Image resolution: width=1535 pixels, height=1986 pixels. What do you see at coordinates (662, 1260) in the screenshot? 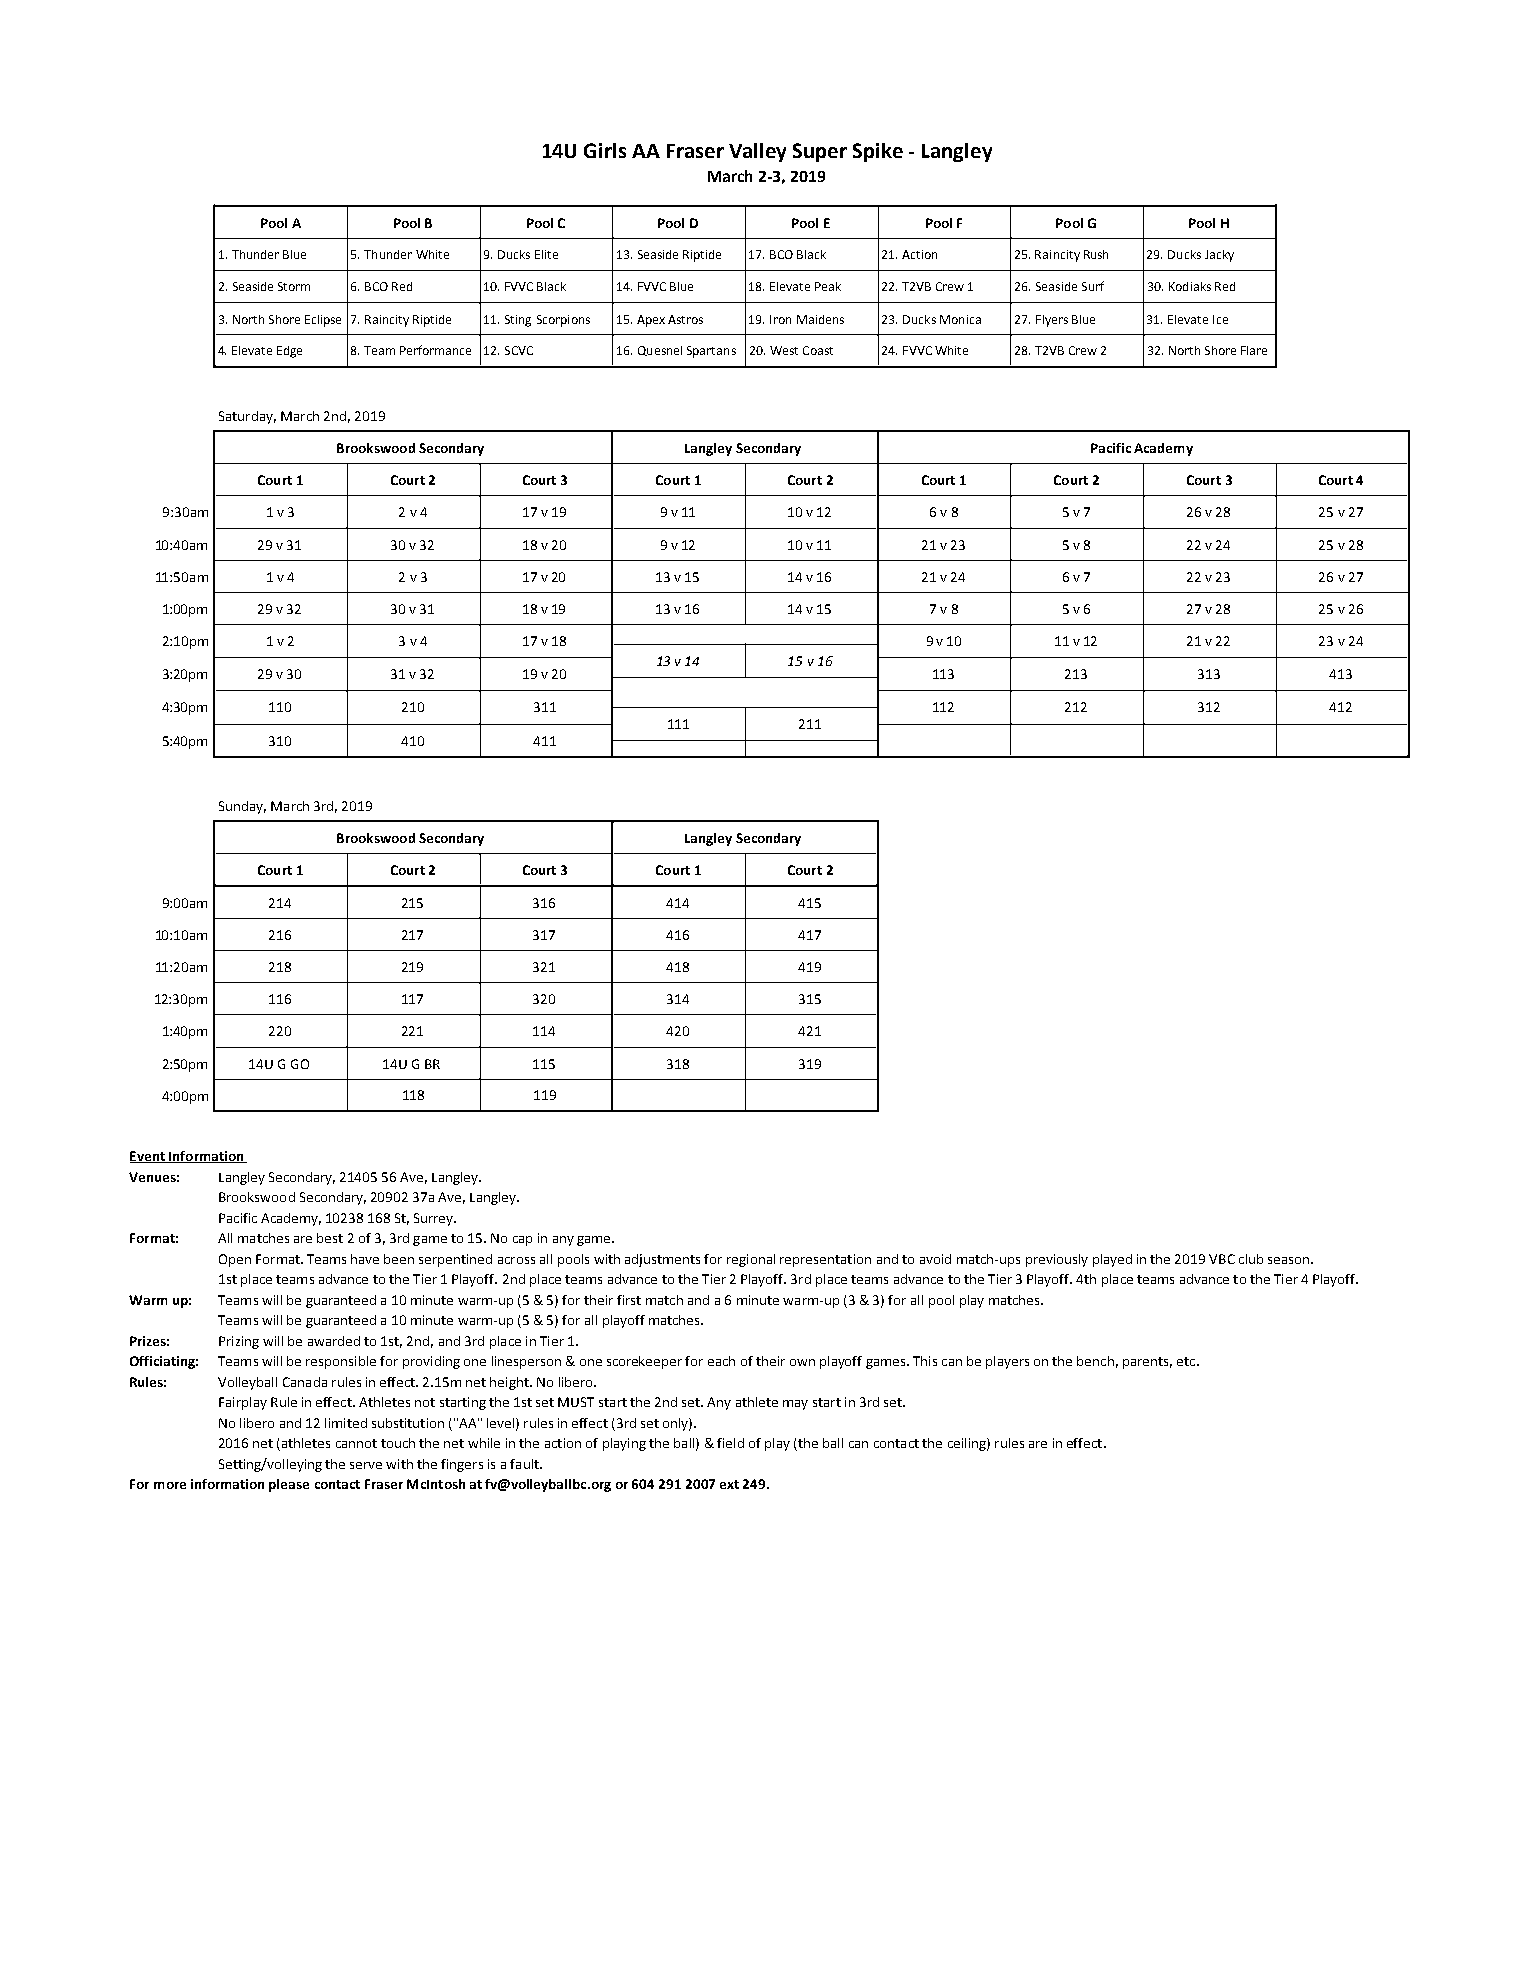
I see `adjustments` at bounding box center [662, 1260].
